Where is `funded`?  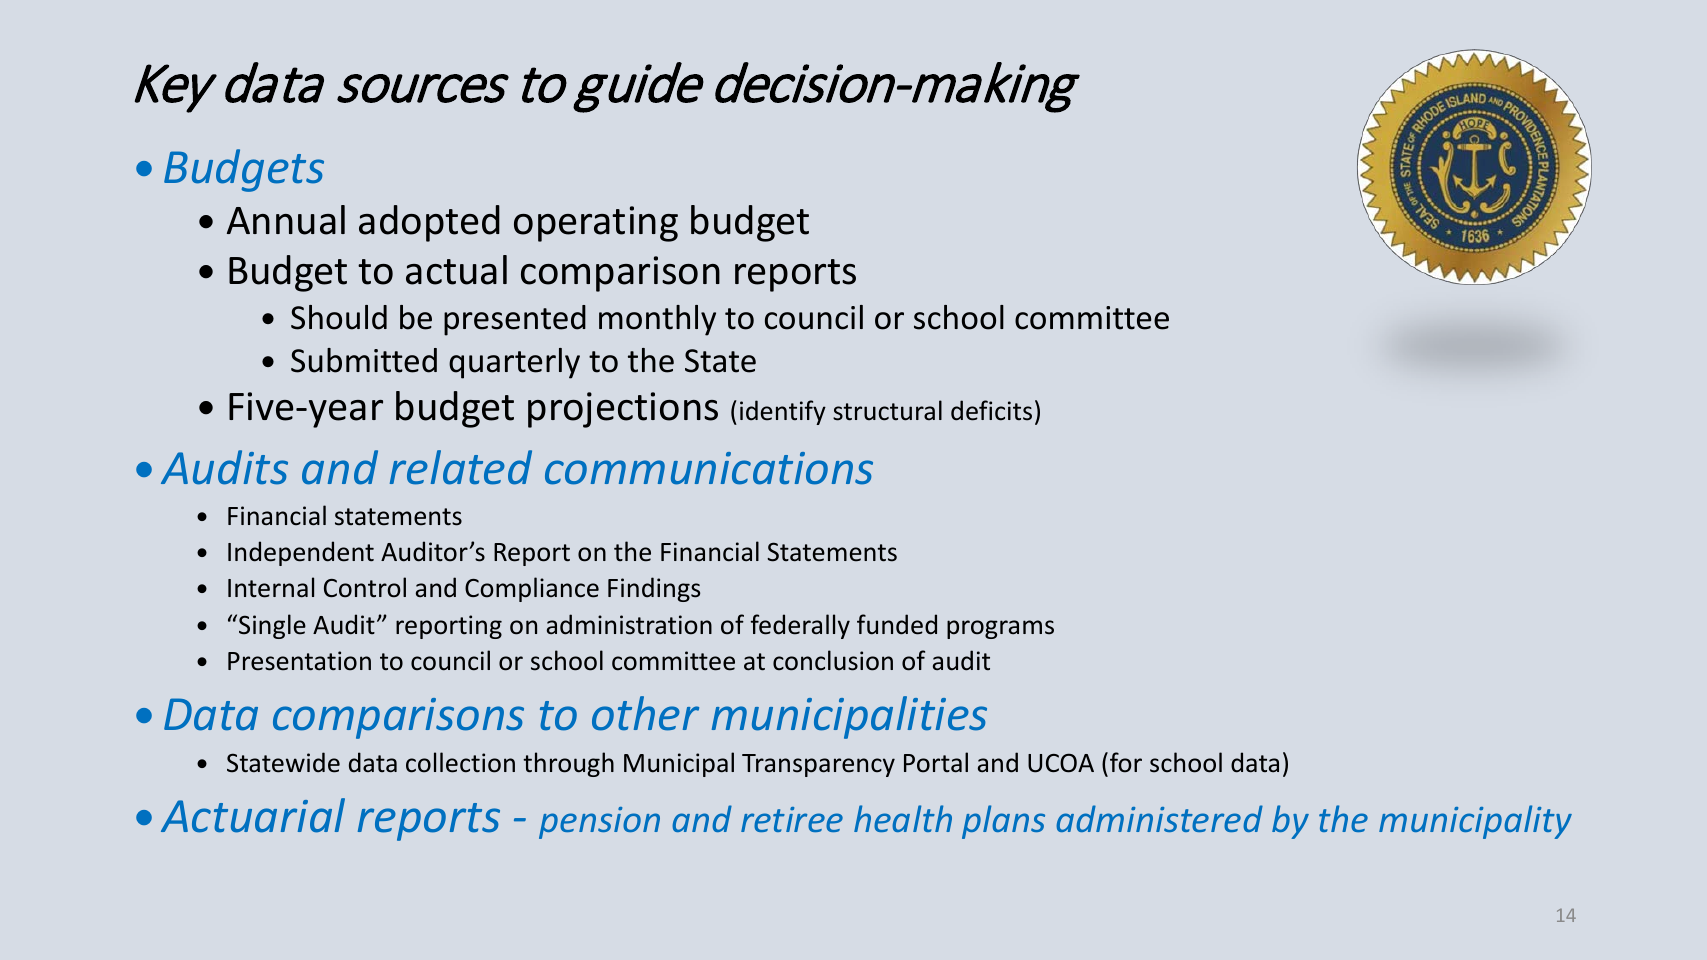
funded is located at coordinates (897, 624).
